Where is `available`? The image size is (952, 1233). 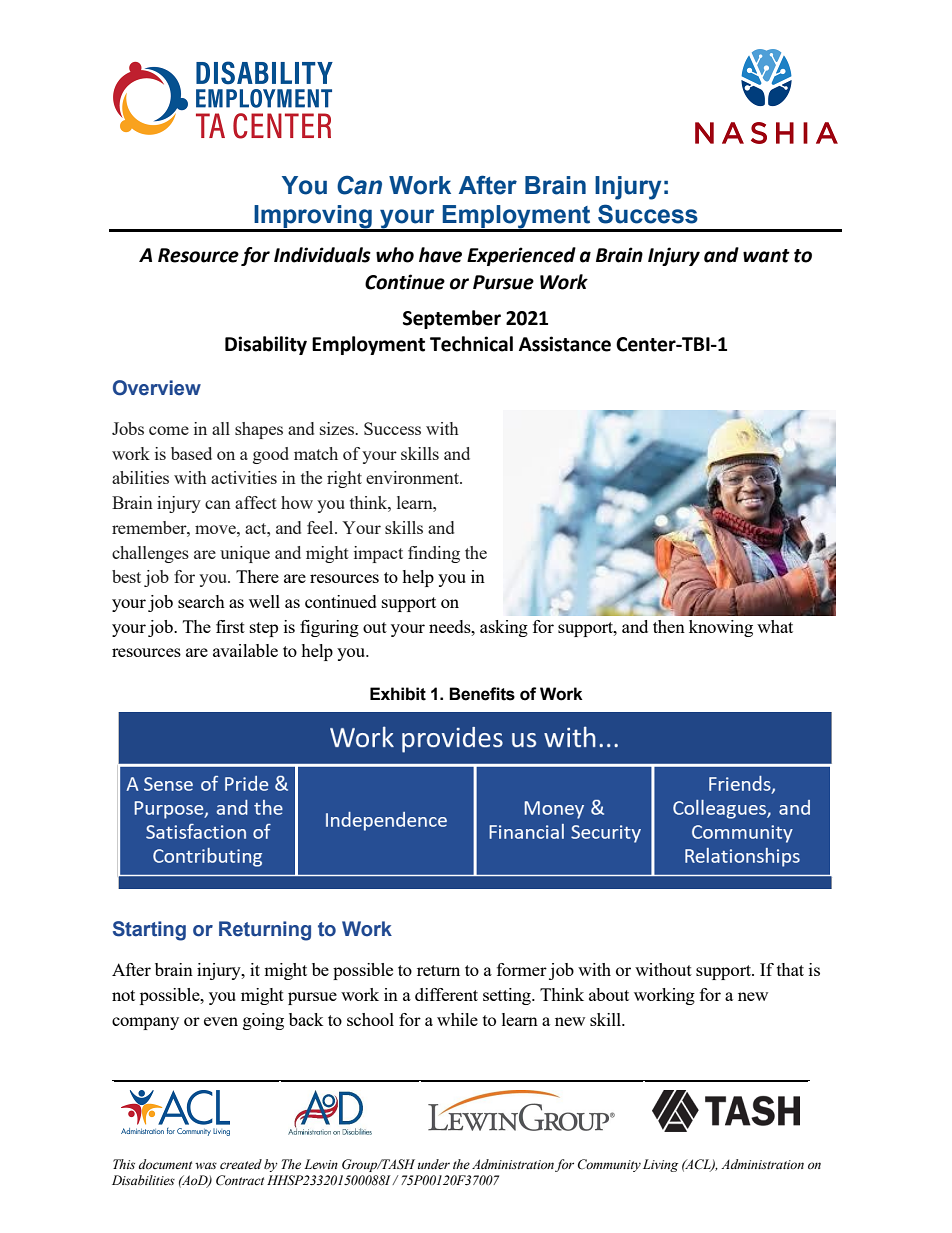 available is located at coordinates (245, 650).
